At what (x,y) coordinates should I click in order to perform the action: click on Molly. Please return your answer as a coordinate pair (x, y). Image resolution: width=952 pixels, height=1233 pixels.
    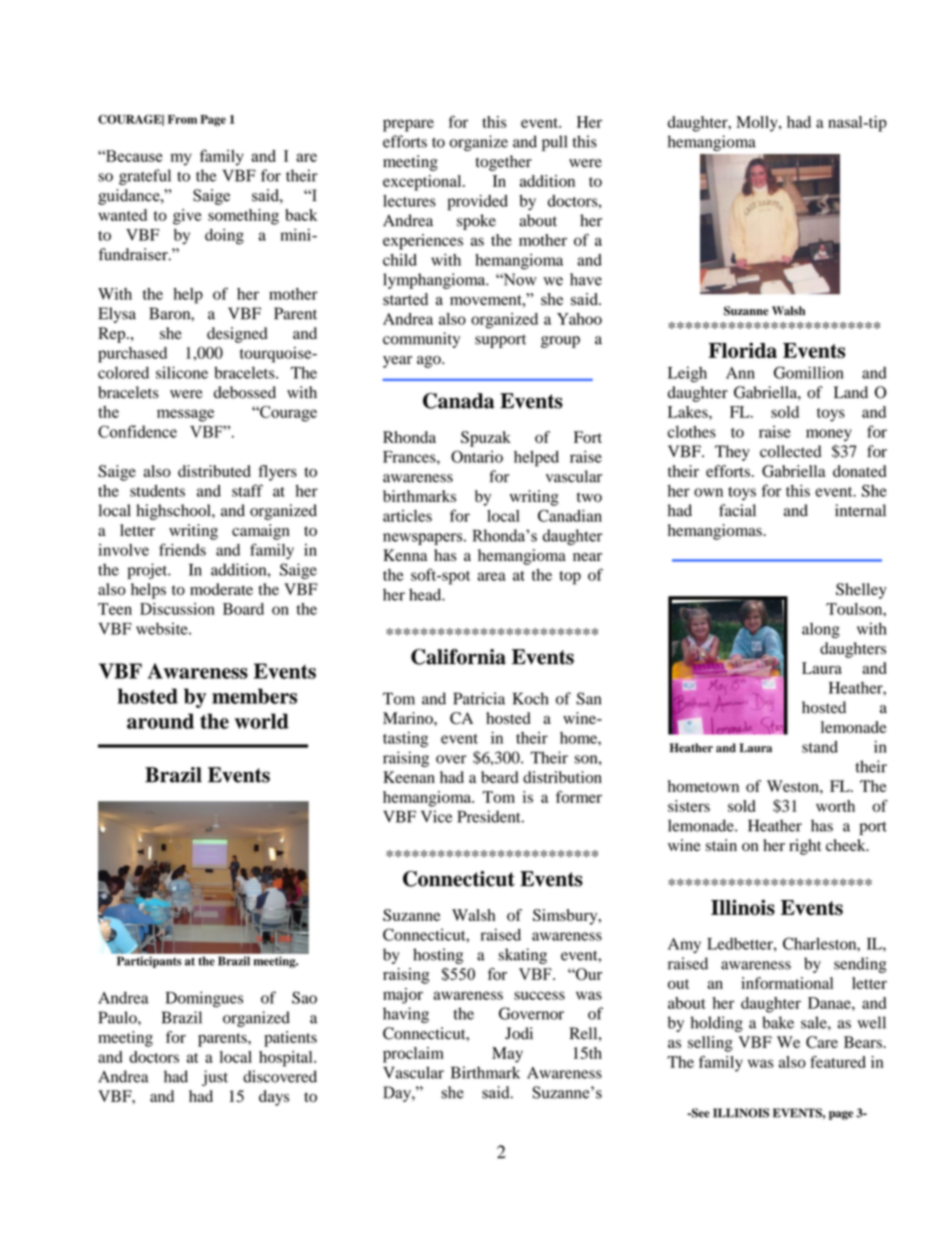
    Looking at the image, I should click on (758, 124).
